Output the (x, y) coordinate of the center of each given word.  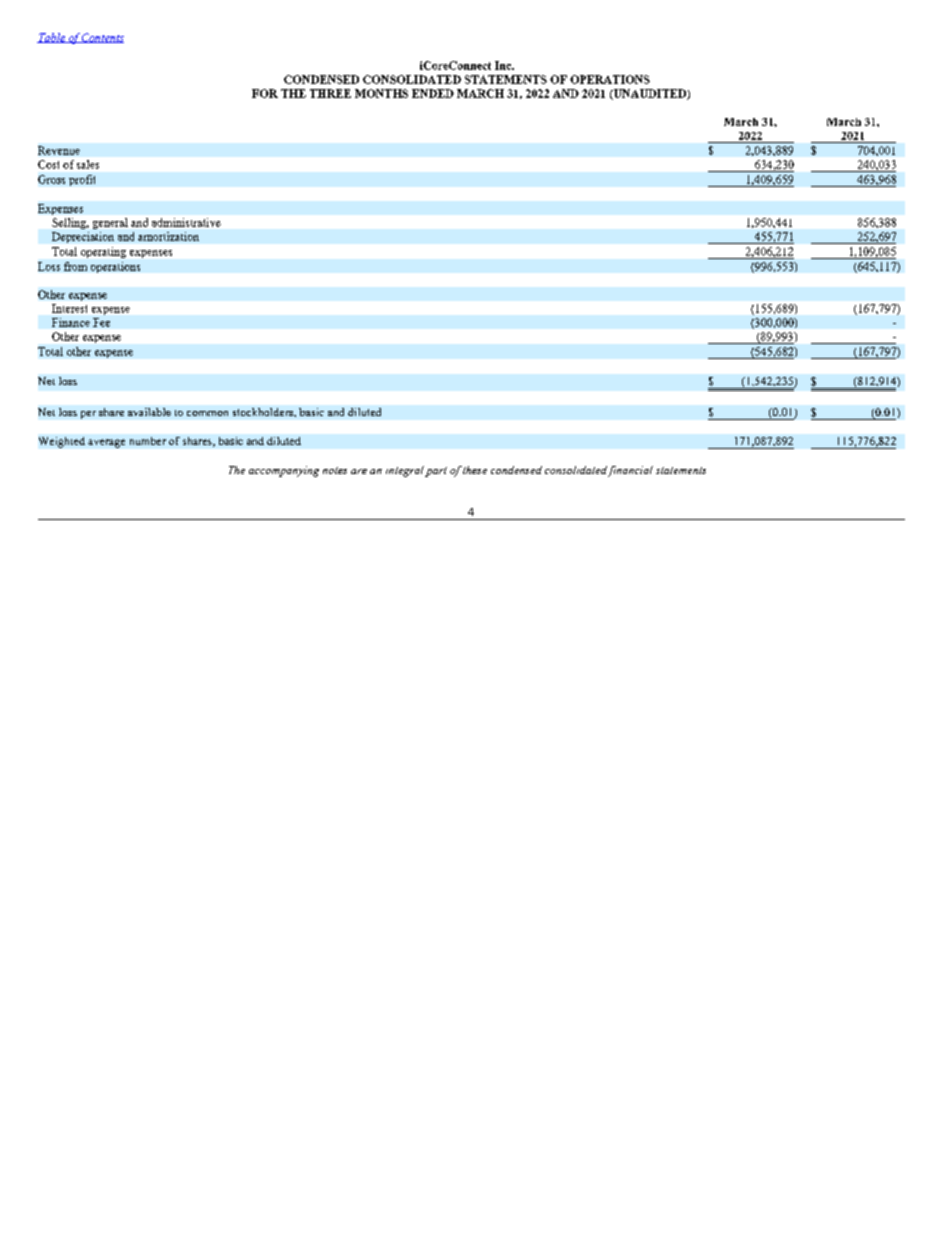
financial (630, 471)
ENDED (433, 93)
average (106, 443)
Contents (102, 38)
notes (335, 470)
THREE (330, 93)
